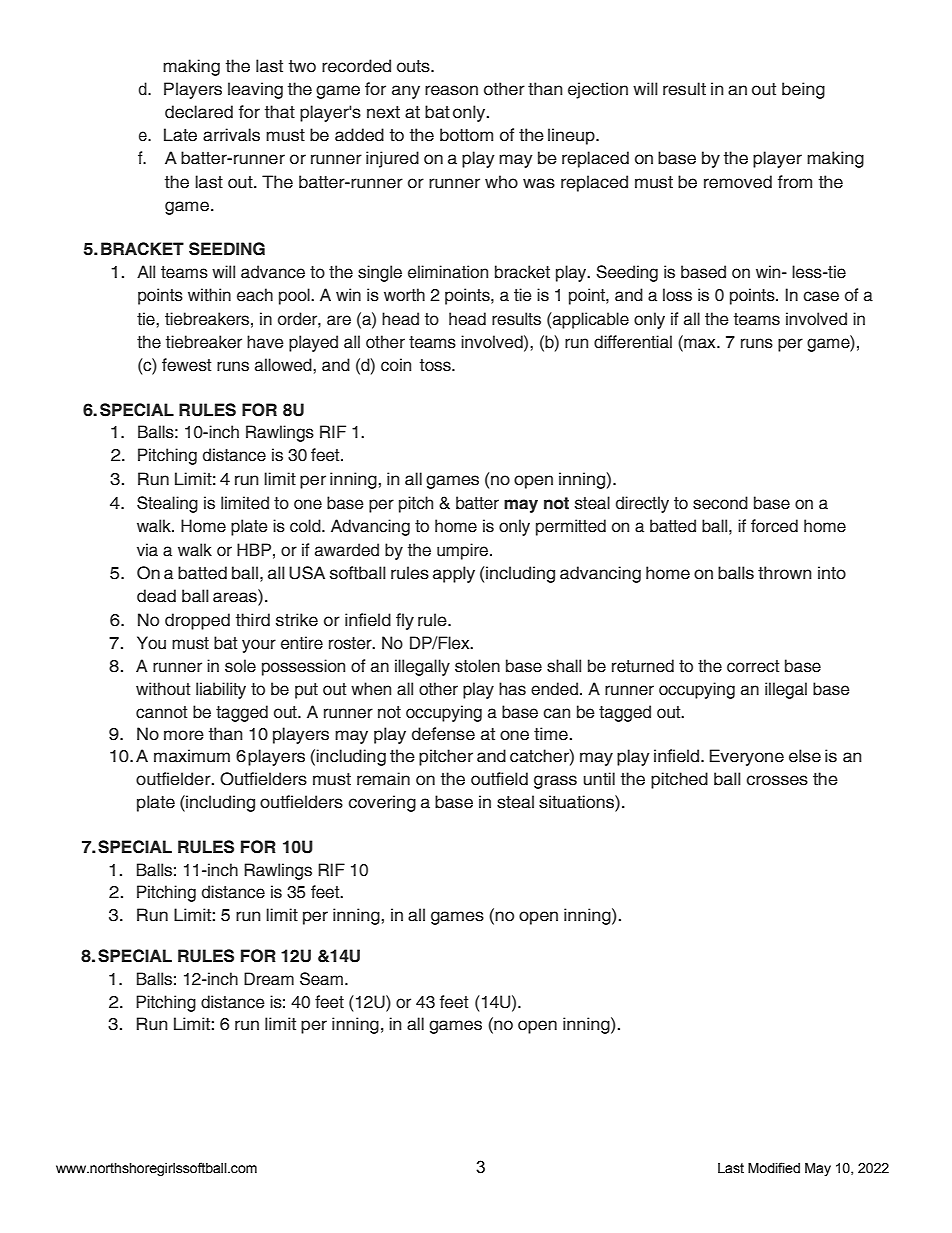  I want to click on reason, so click(451, 90).
